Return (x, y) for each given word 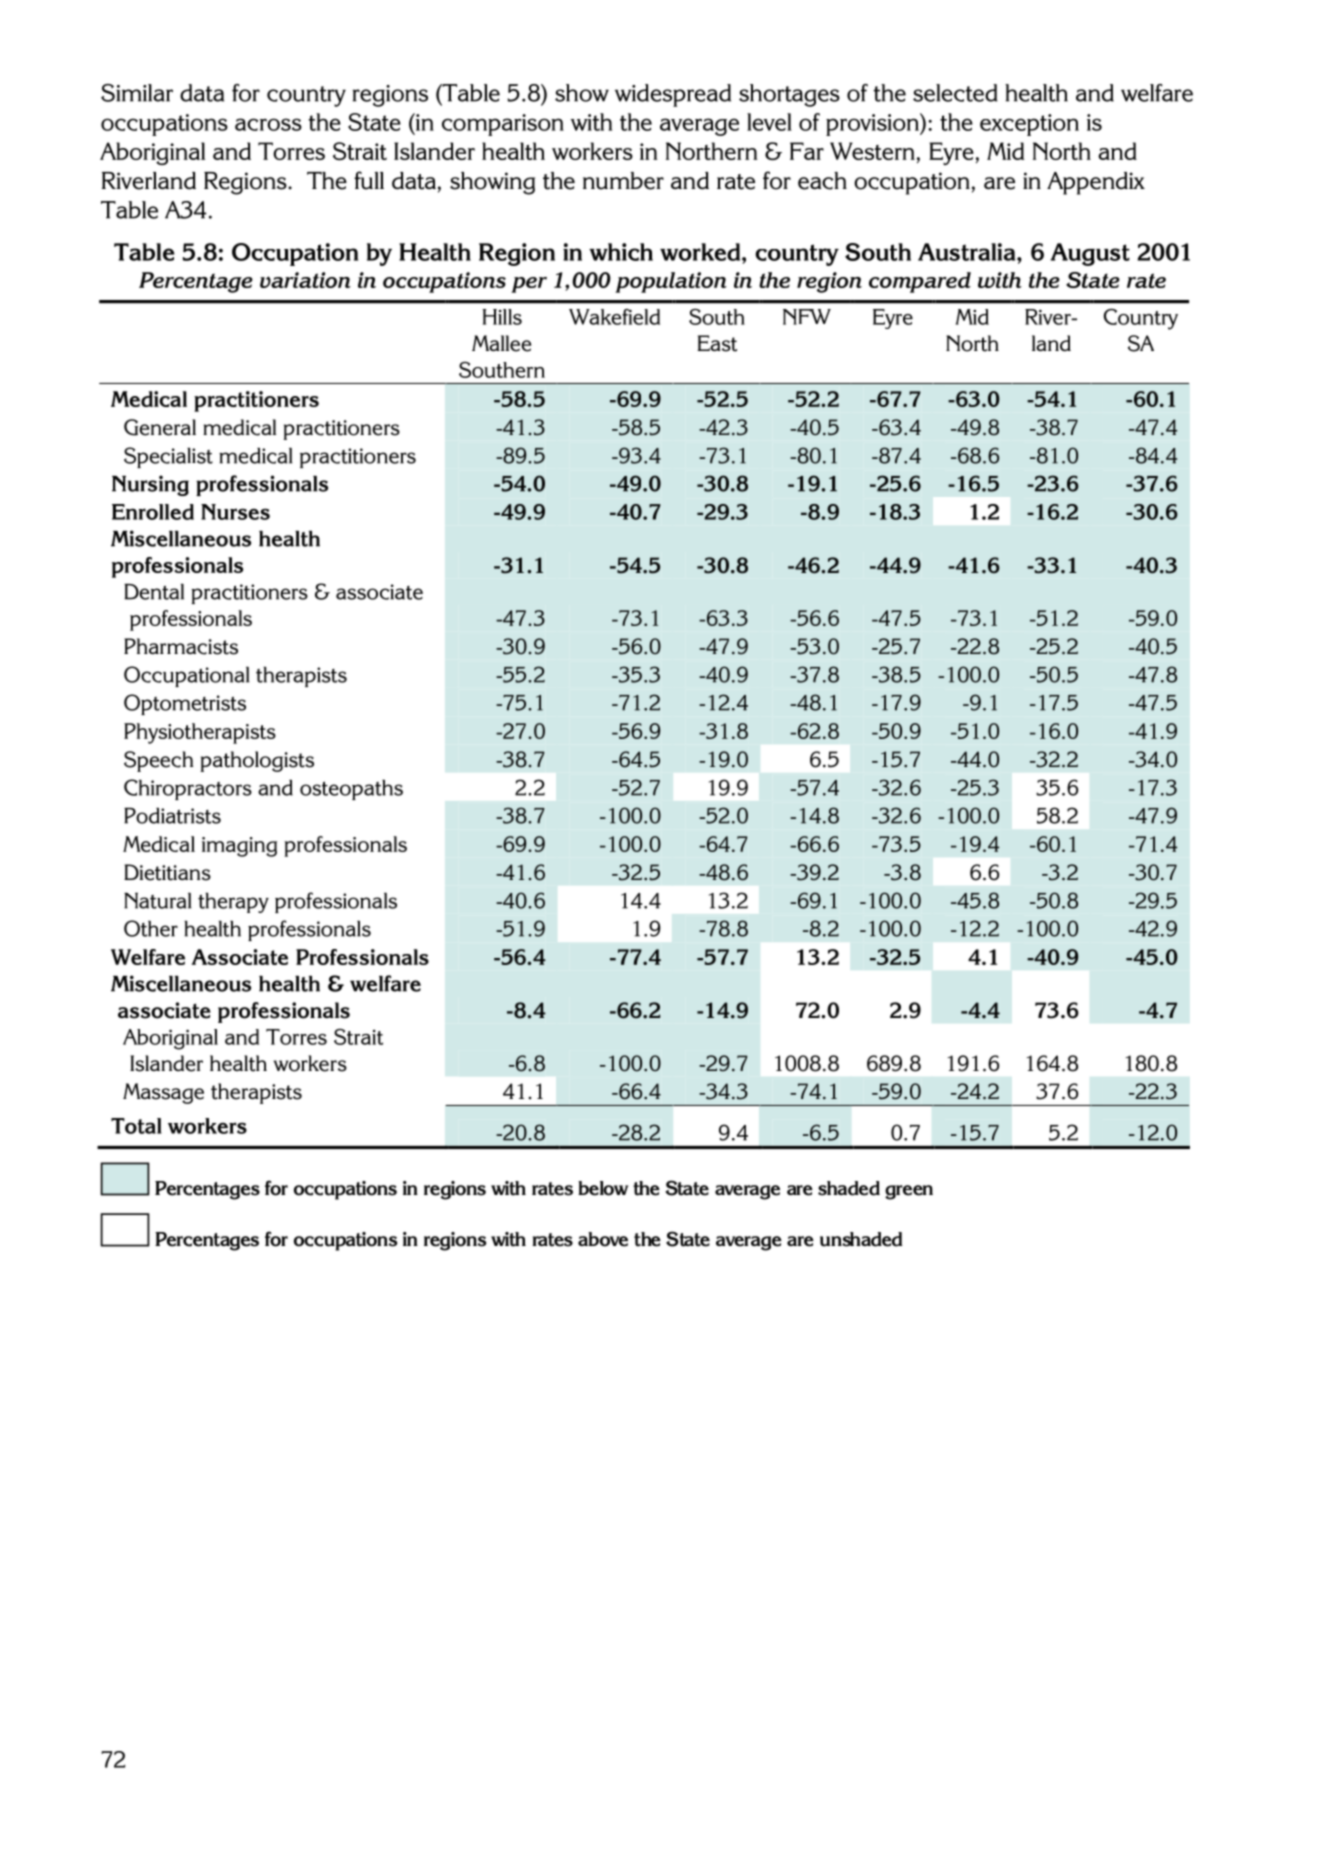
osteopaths (351, 790)
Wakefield (614, 317)
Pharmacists (181, 646)
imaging (239, 847)
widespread (673, 95)
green (909, 1192)
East (717, 343)
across (268, 124)
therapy (233, 903)
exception (1029, 125)
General (160, 427)
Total (136, 1126)
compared (920, 282)
